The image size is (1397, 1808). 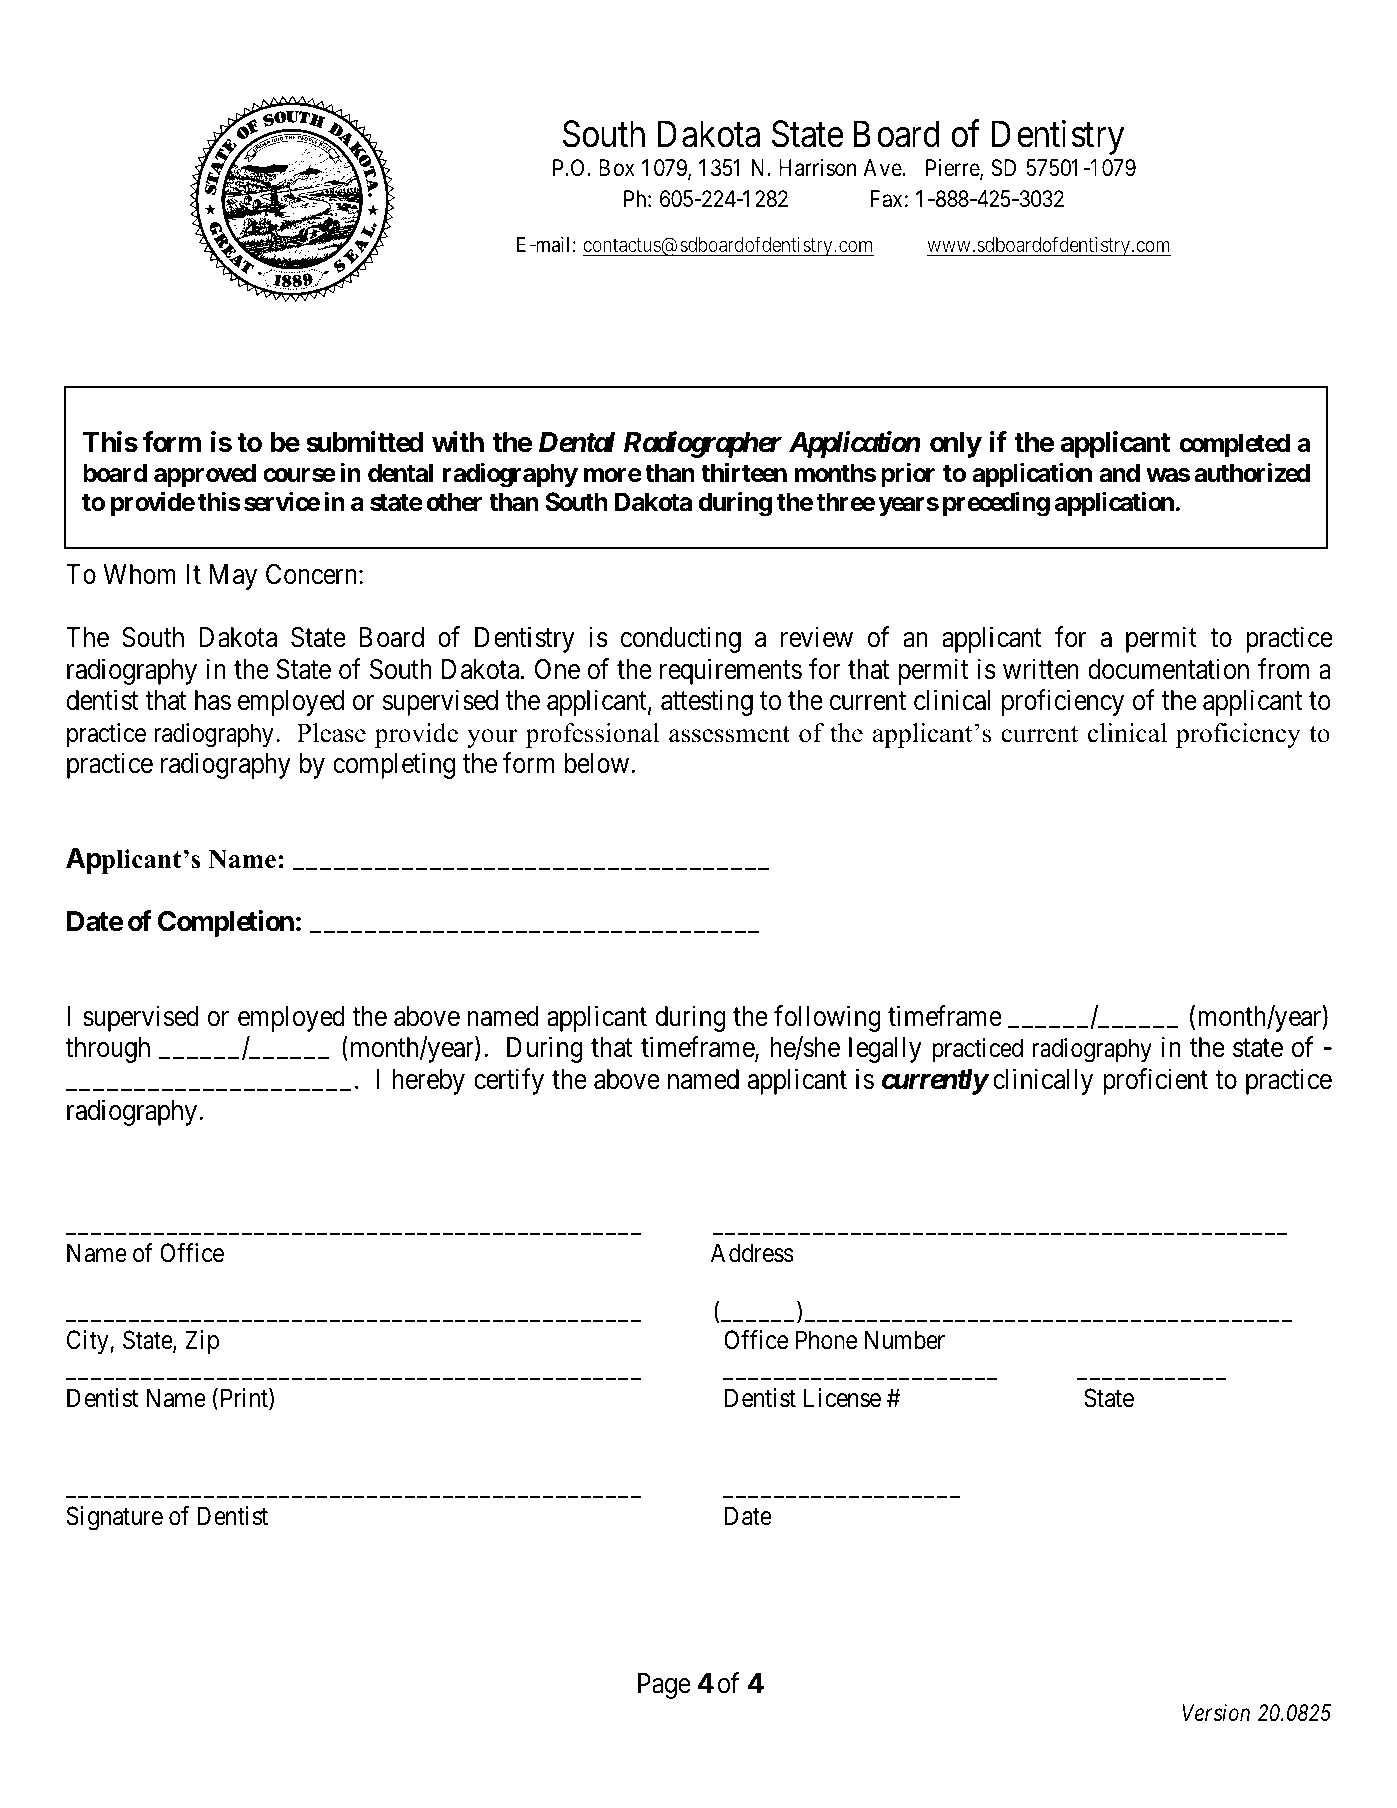 I want to click on Completion, so click(x=226, y=923).
